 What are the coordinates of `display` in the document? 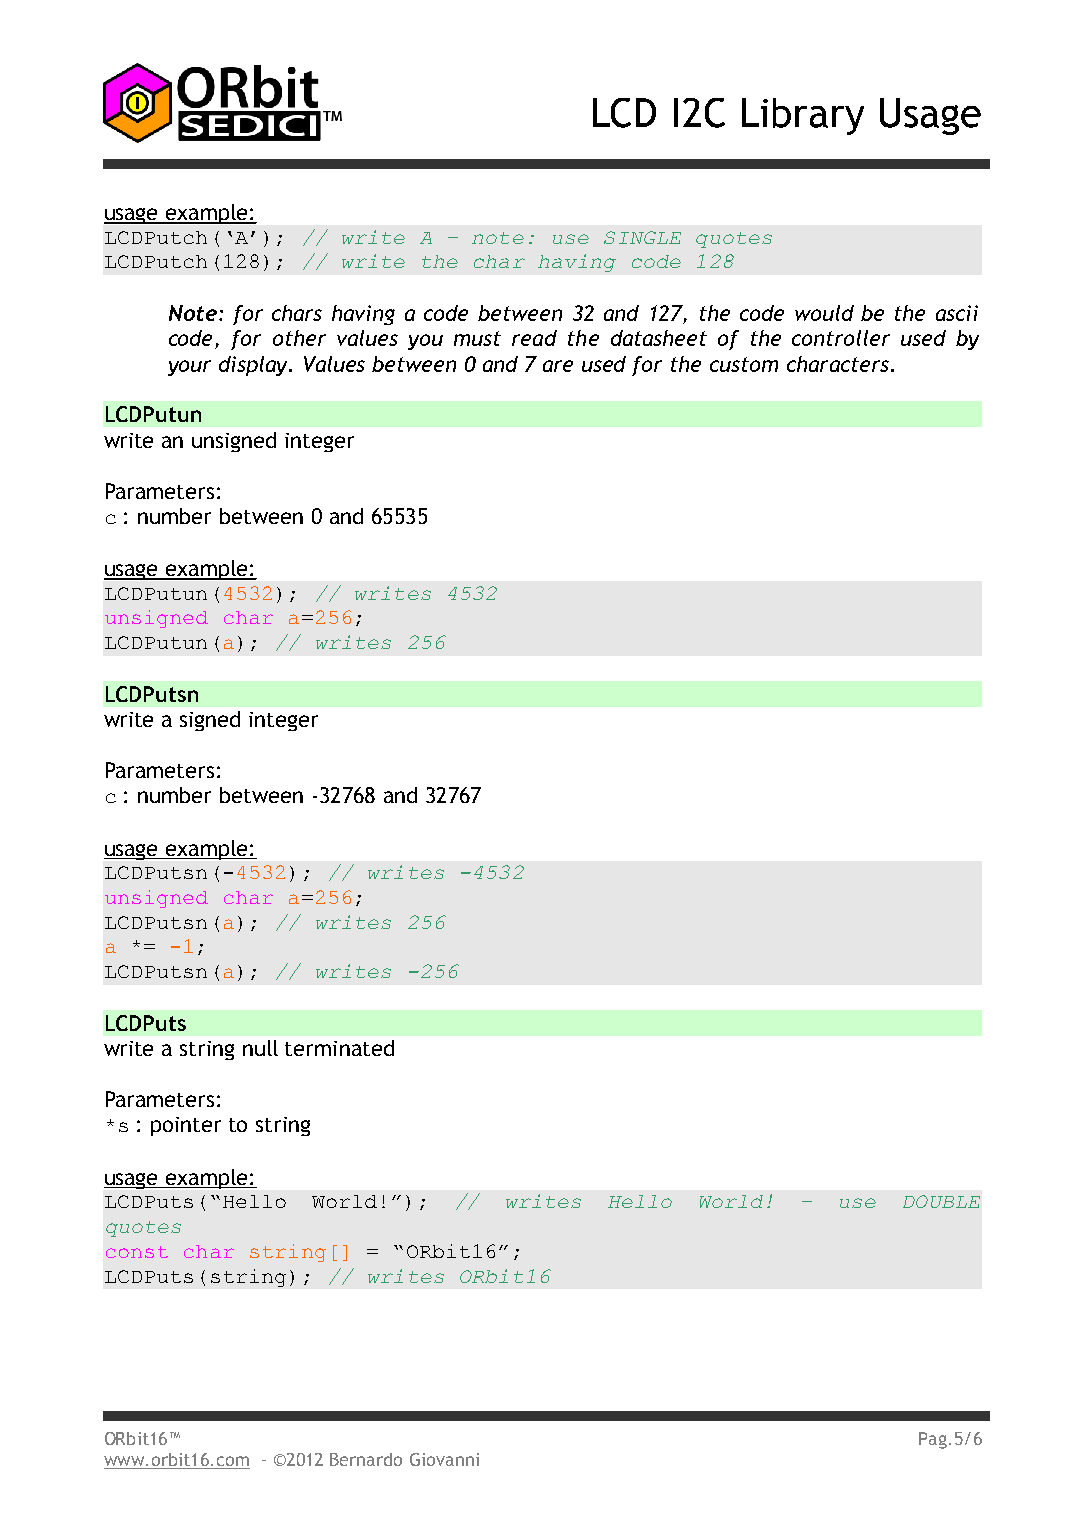 It's located at (255, 366).
